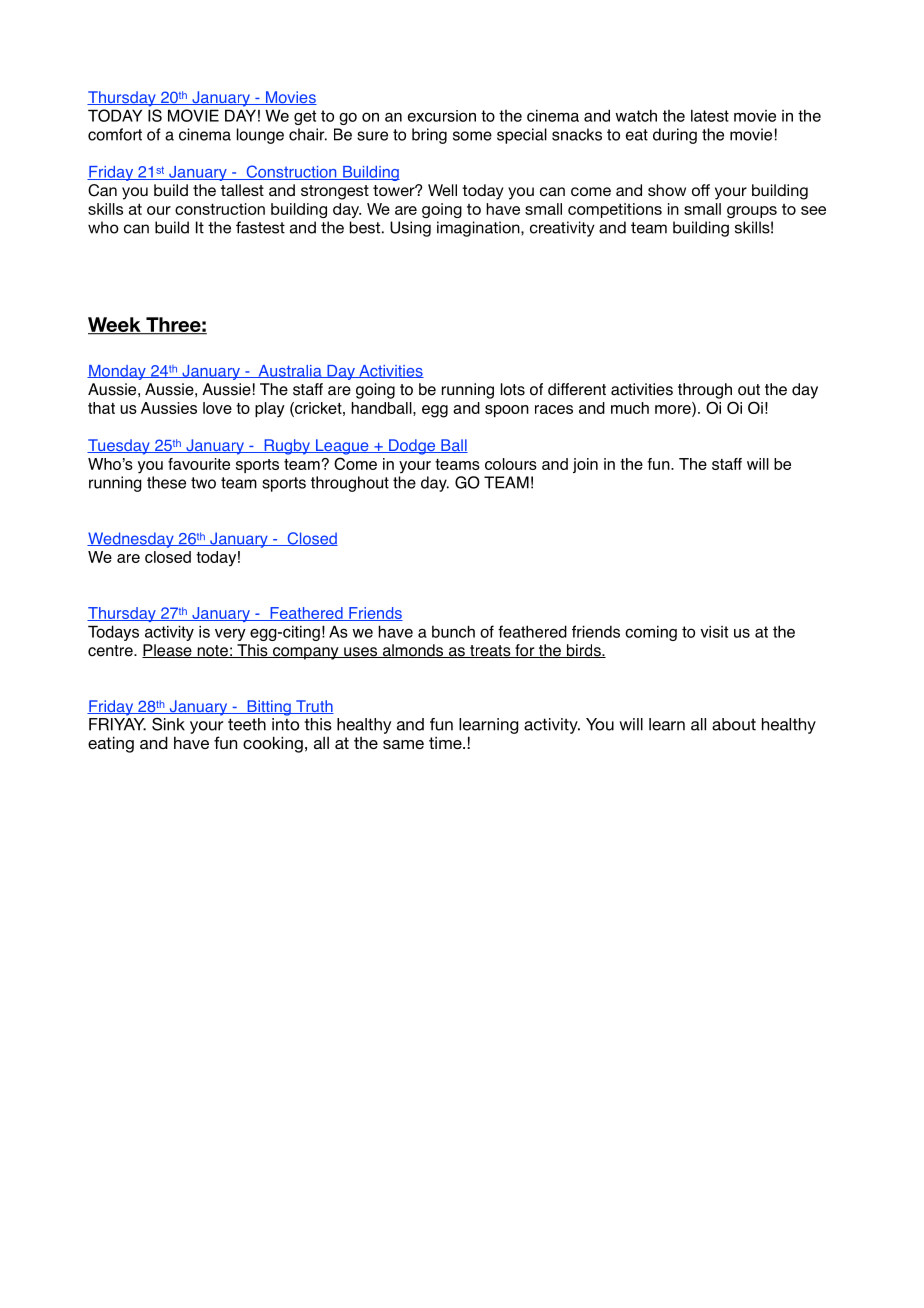 This image has width=924, height=1308. I want to click on colours, so click(511, 464).
